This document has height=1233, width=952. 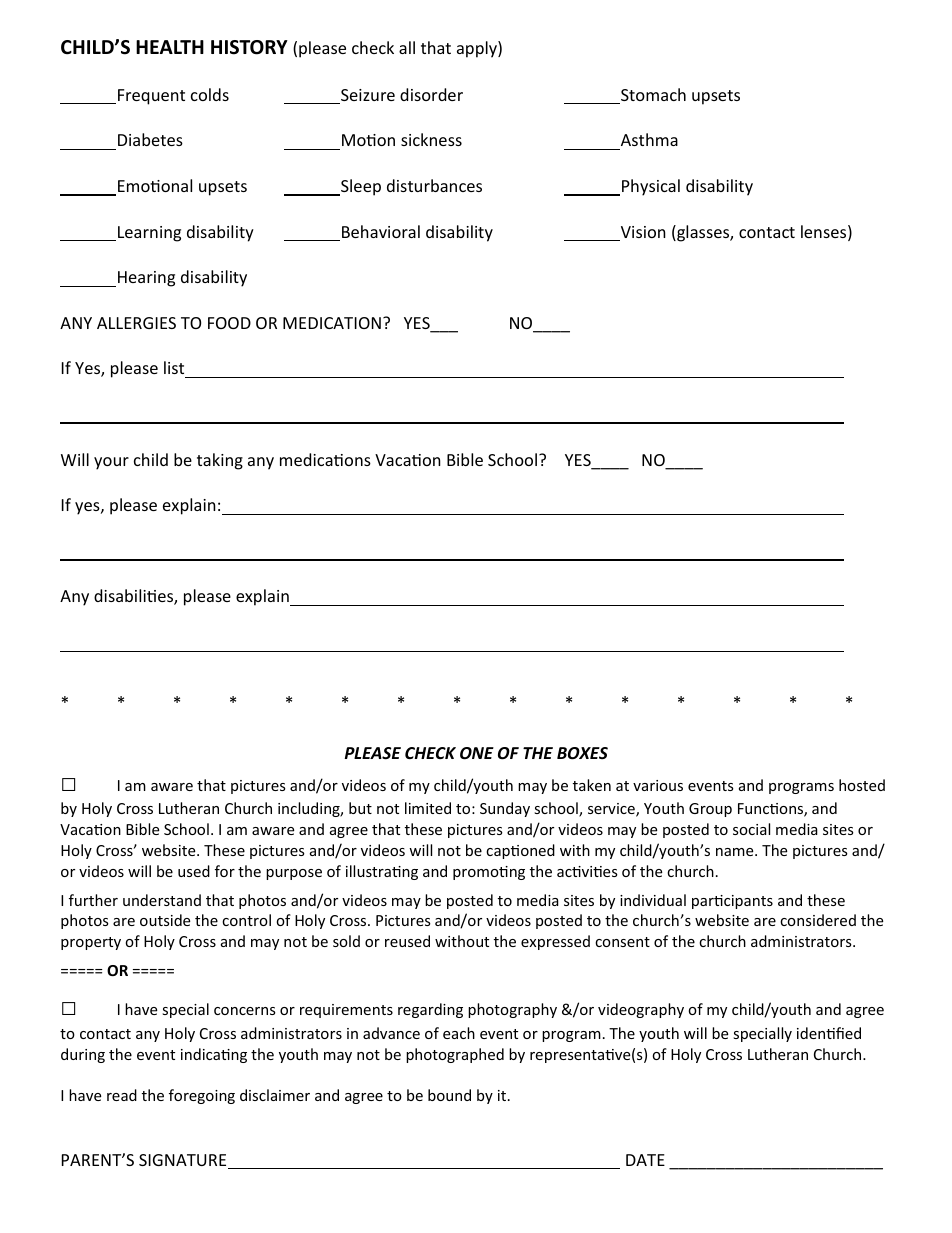 I want to click on social, so click(x=751, y=829).
